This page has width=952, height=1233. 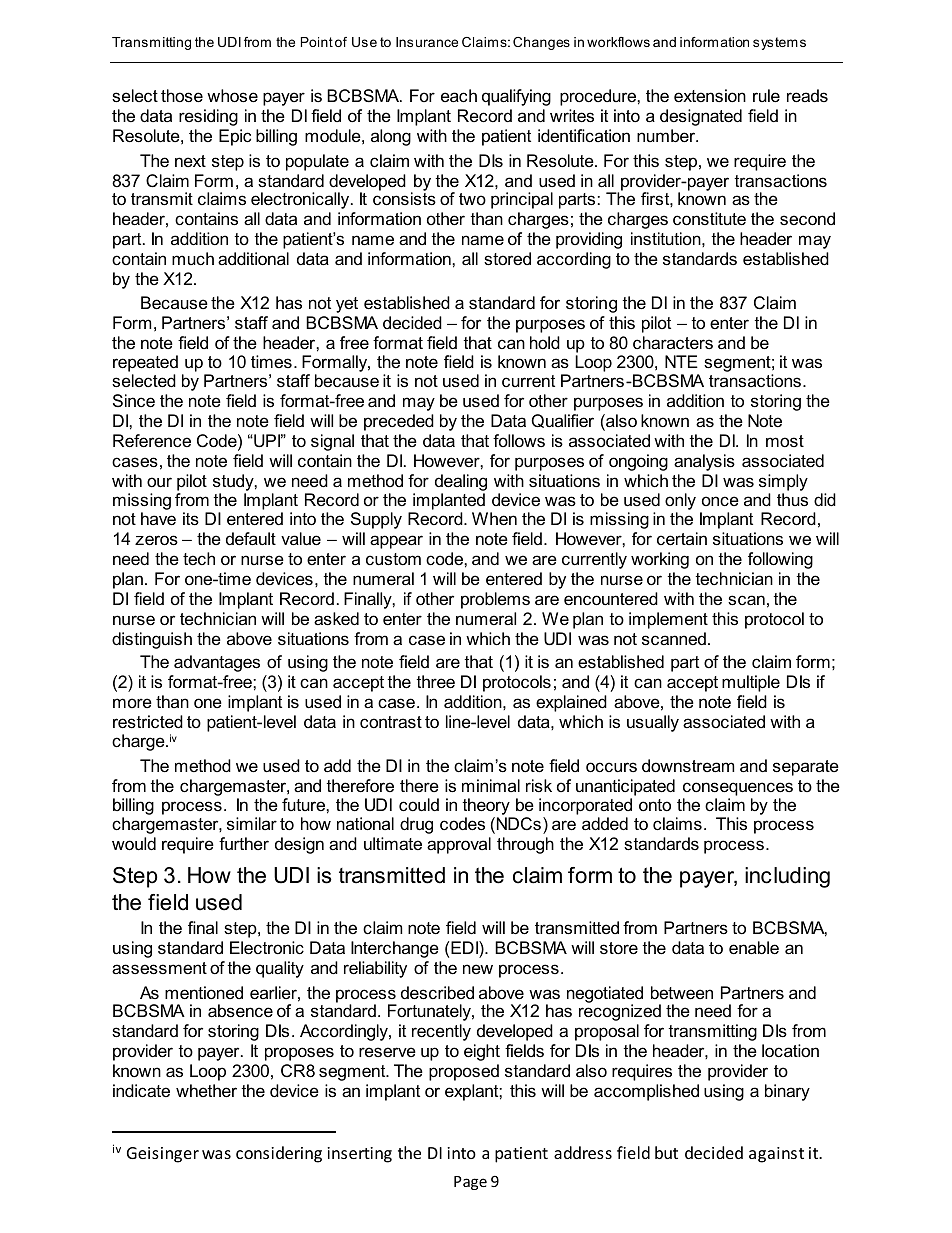 I want to click on advantages, so click(x=217, y=663).
